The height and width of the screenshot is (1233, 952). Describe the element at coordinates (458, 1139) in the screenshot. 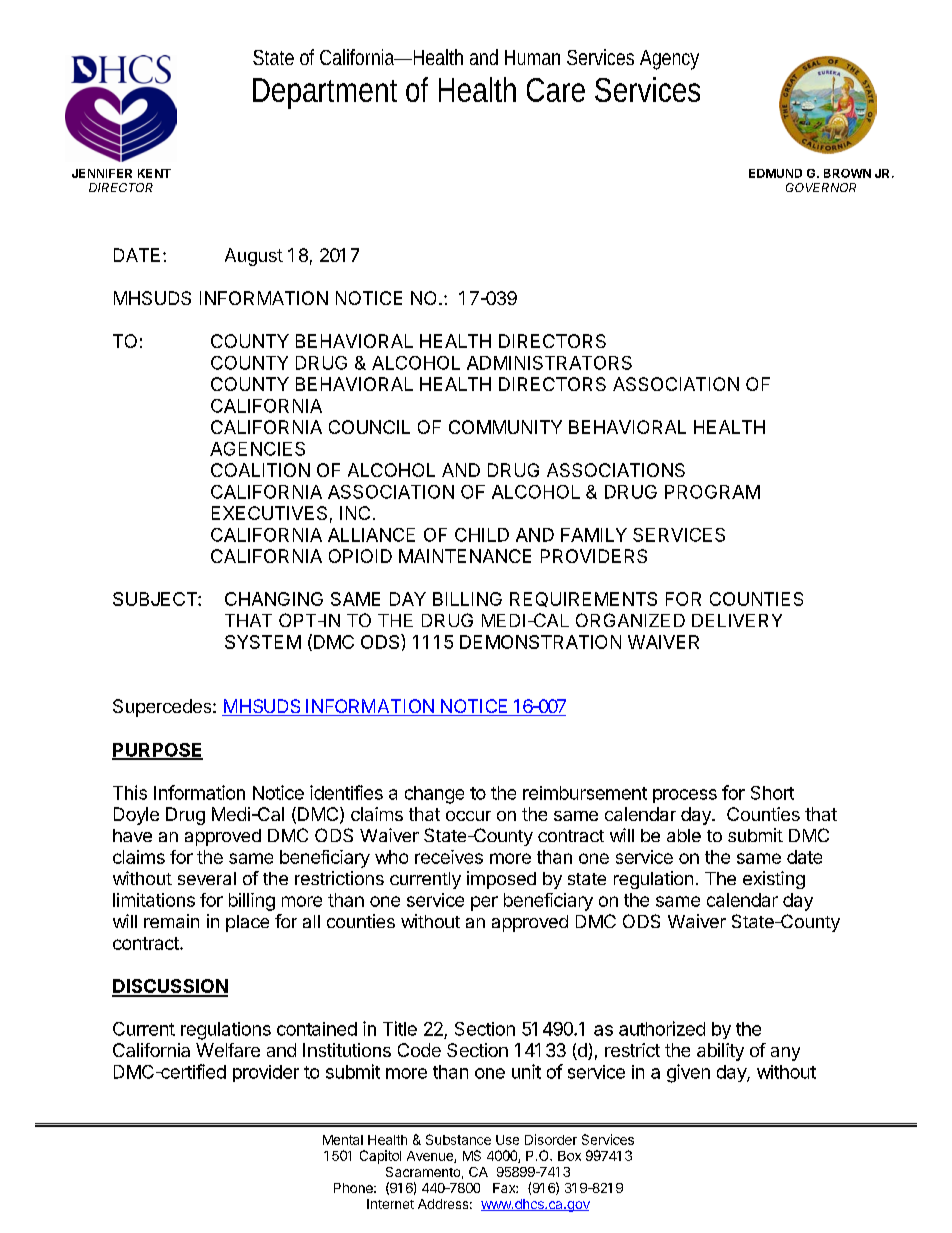

I see `Substance` at that location.
